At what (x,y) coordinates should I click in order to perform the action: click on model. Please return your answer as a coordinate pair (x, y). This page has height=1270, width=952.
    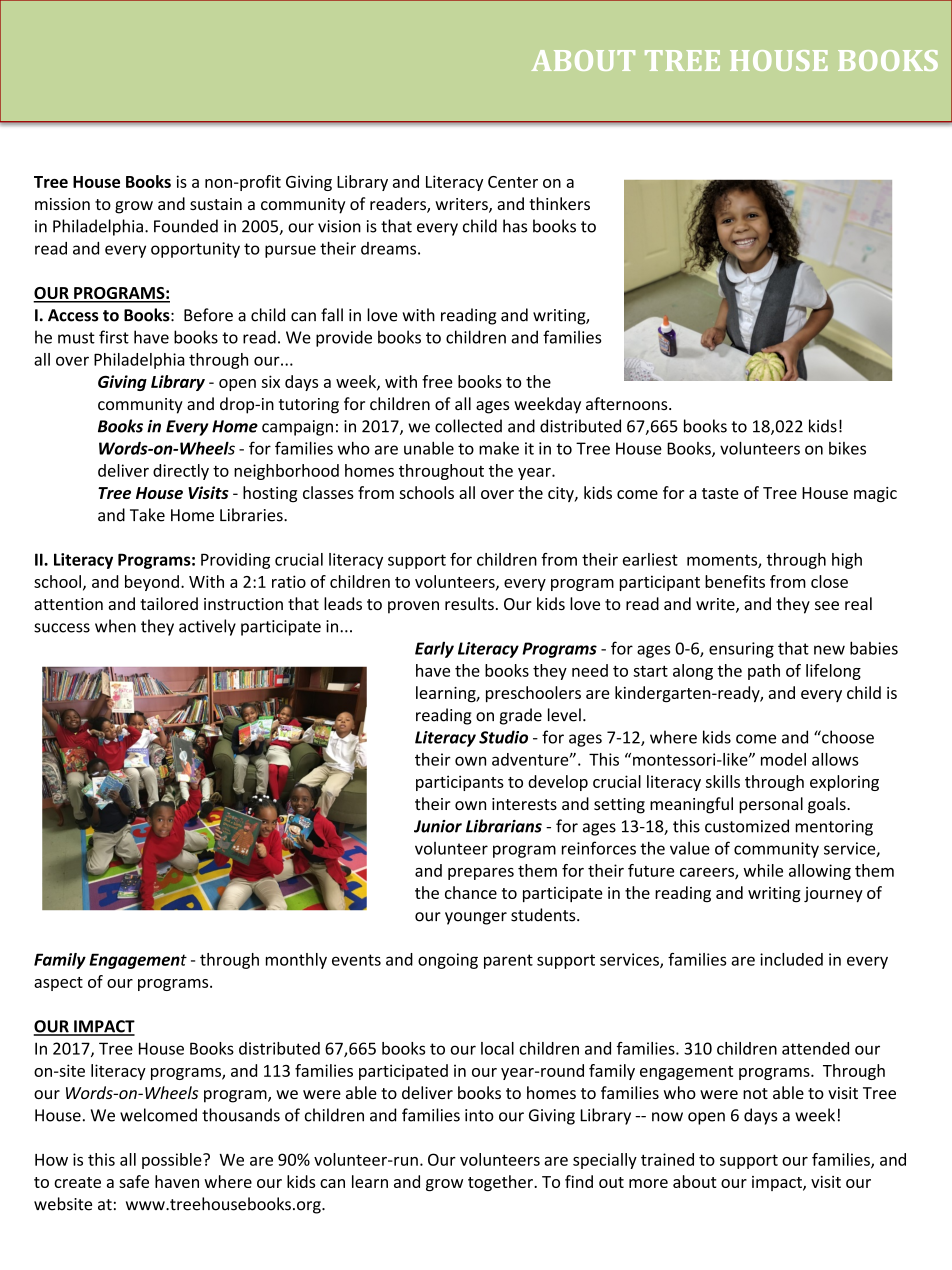
    Looking at the image, I should click on (783, 759).
